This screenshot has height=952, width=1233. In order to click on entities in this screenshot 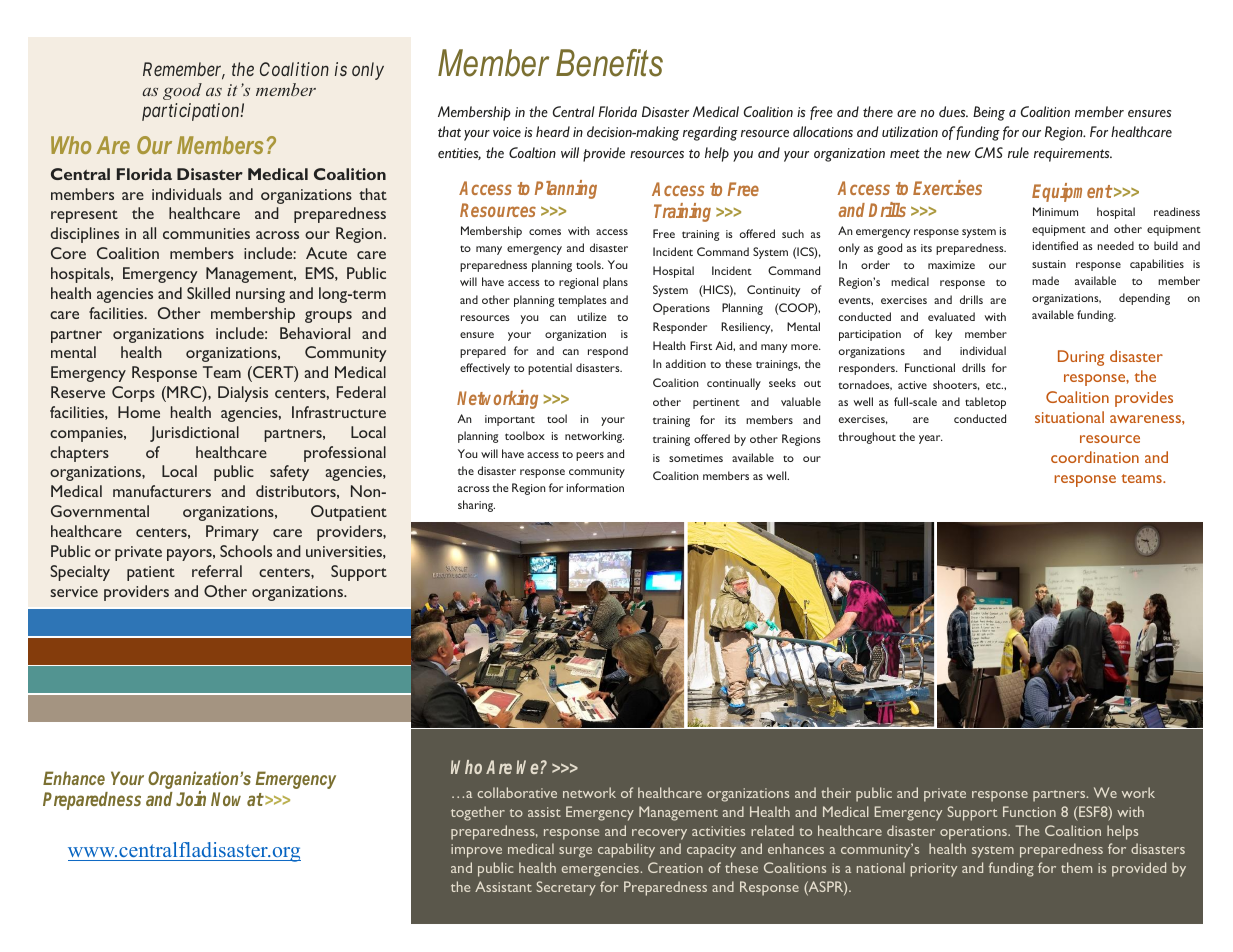, I will do `click(459, 154)`.
